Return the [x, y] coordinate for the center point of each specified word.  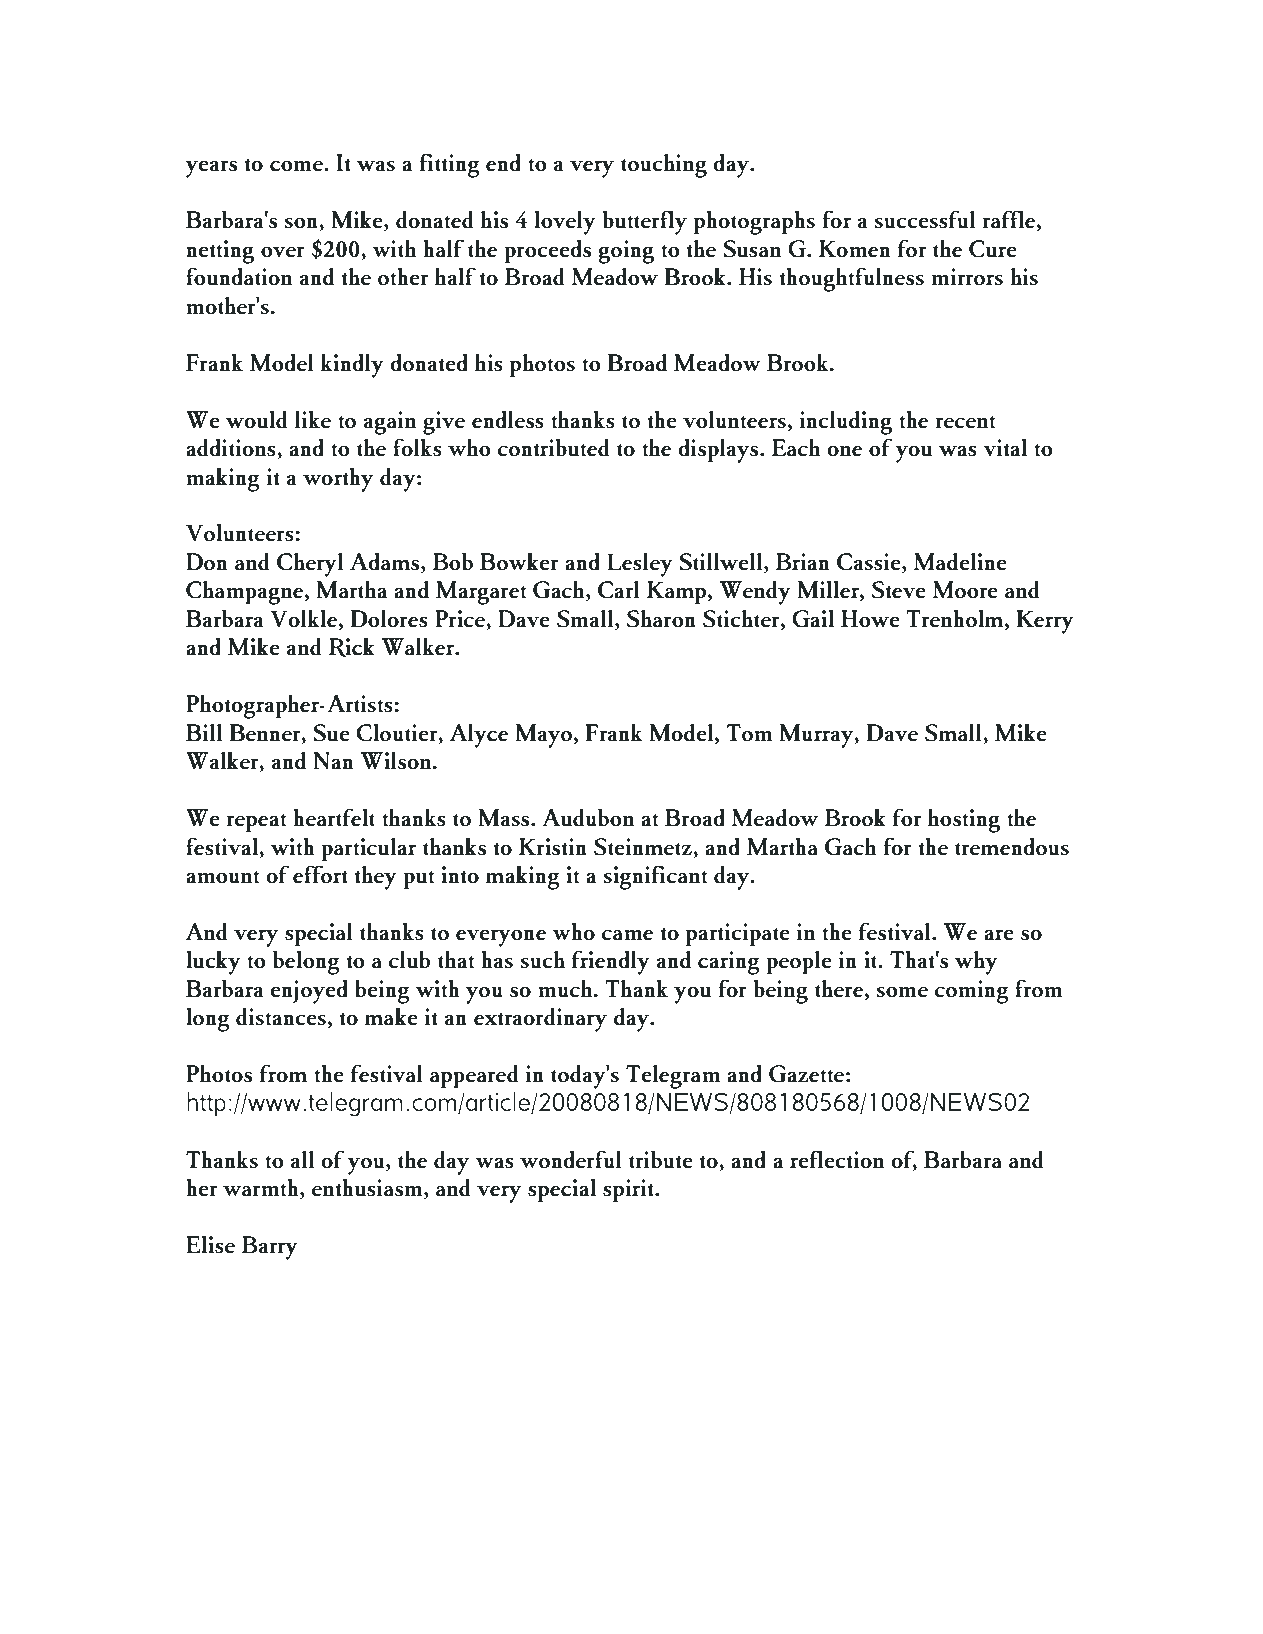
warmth [262, 1189]
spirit [629, 1191]
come [297, 166]
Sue [331, 733]
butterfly [645, 222]
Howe [870, 619]
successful [924, 219]
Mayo [543, 736]
